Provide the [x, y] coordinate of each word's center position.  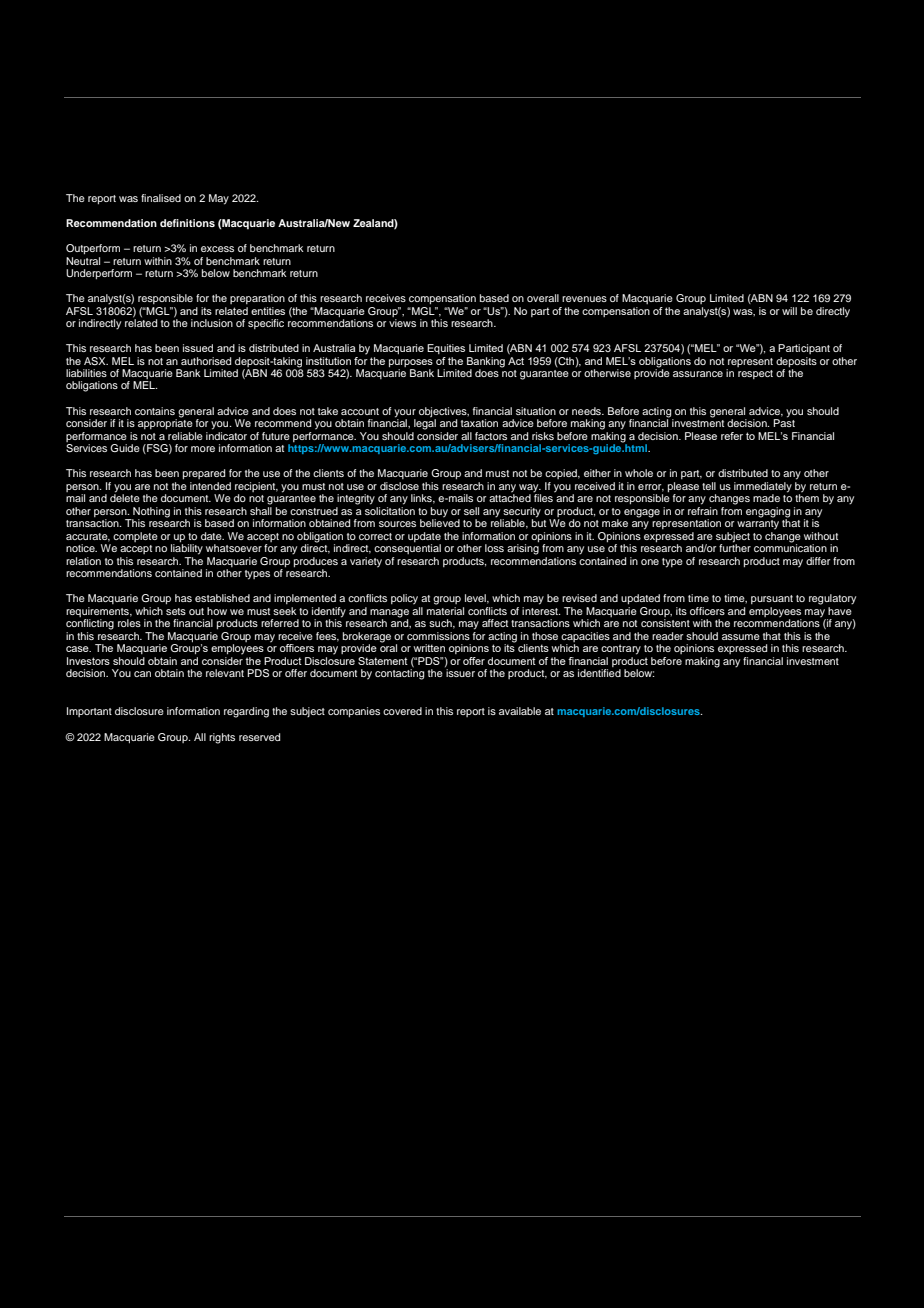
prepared [204, 474]
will [789, 311]
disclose [399, 486]
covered [402, 711]
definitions [187, 223]
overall [543, 298]
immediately [763, 487]
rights [222, 738]
